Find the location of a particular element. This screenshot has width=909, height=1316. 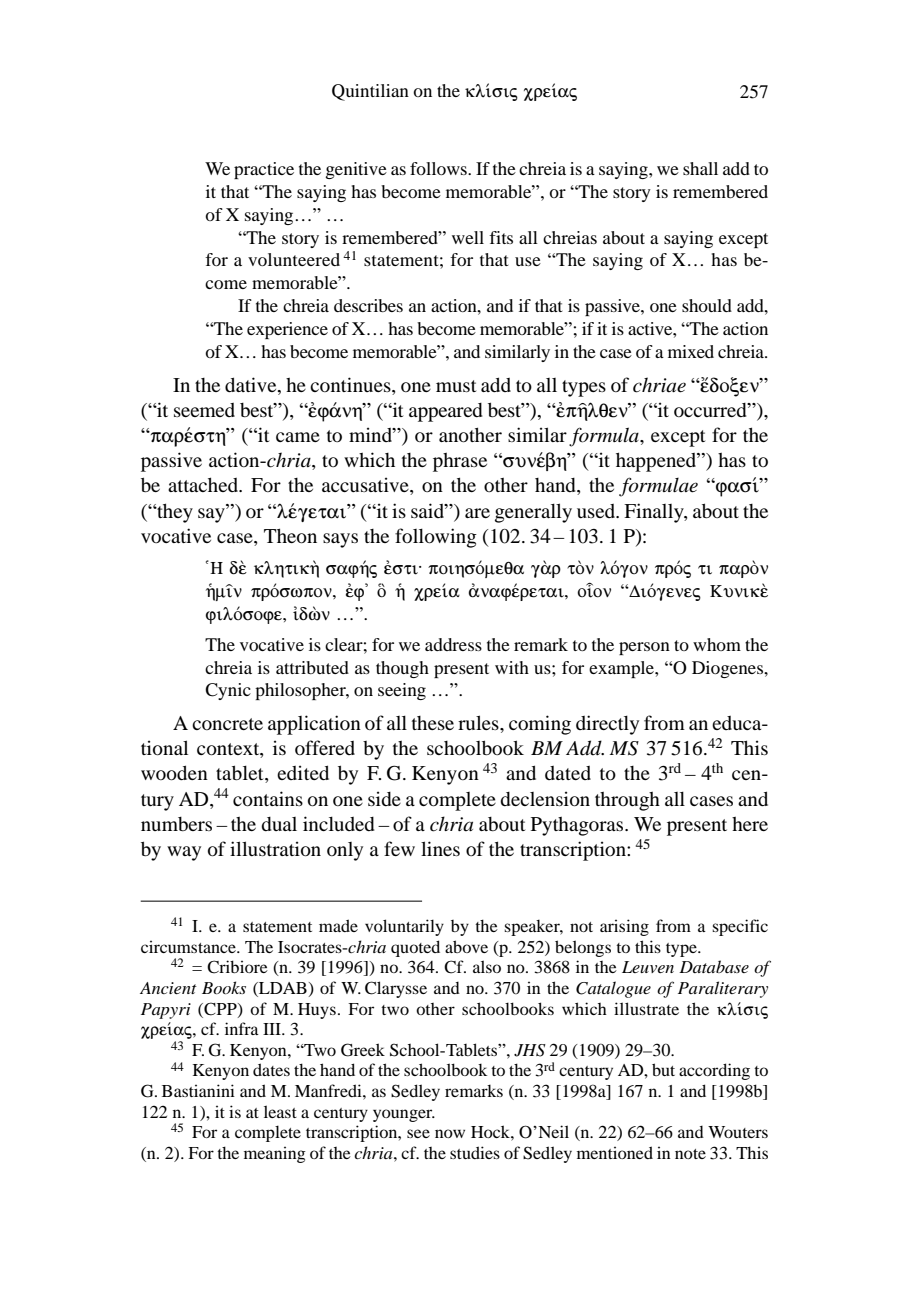

follows is located at coordinates (439, 168).
